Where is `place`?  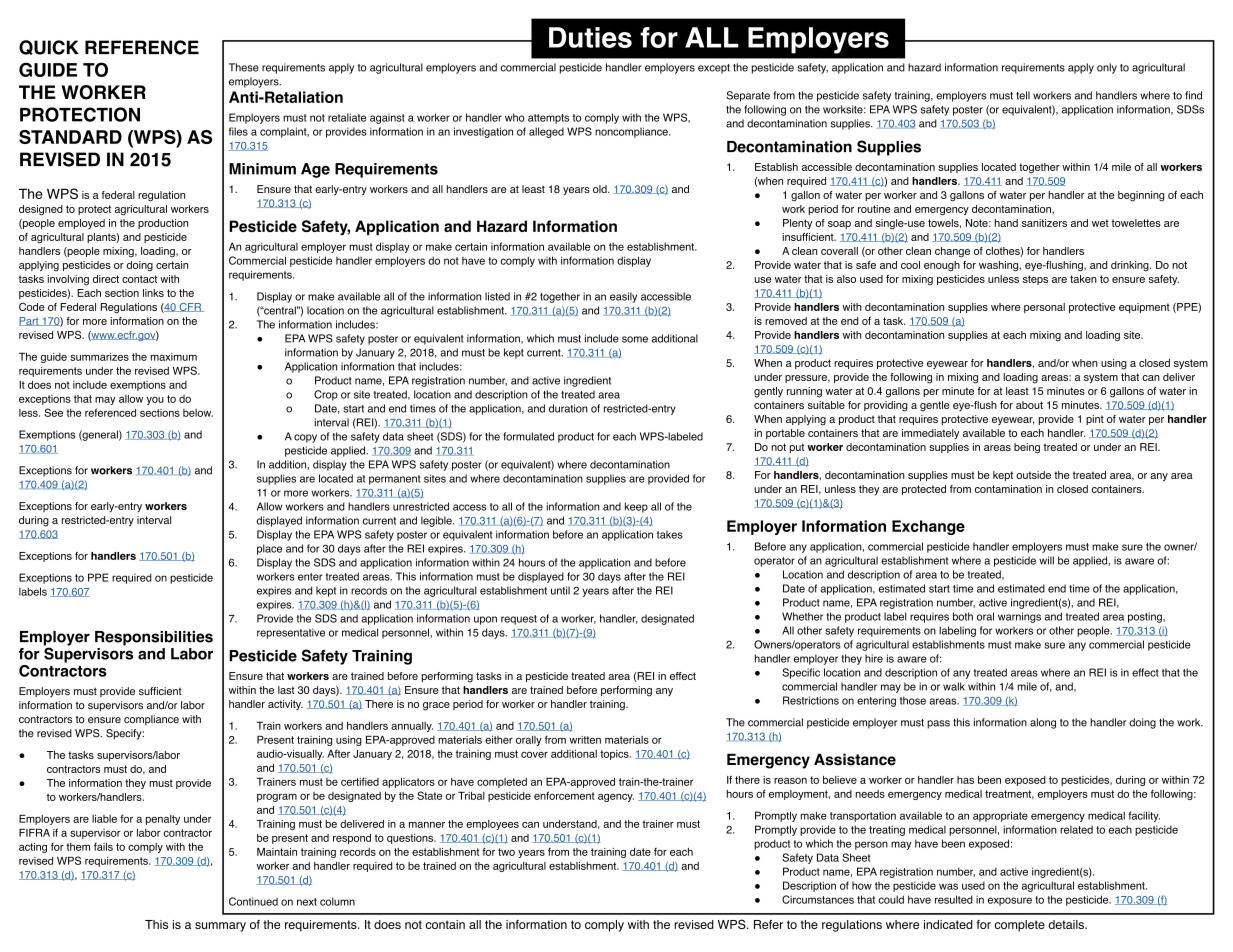
place is located at coordinates (269, 549).
